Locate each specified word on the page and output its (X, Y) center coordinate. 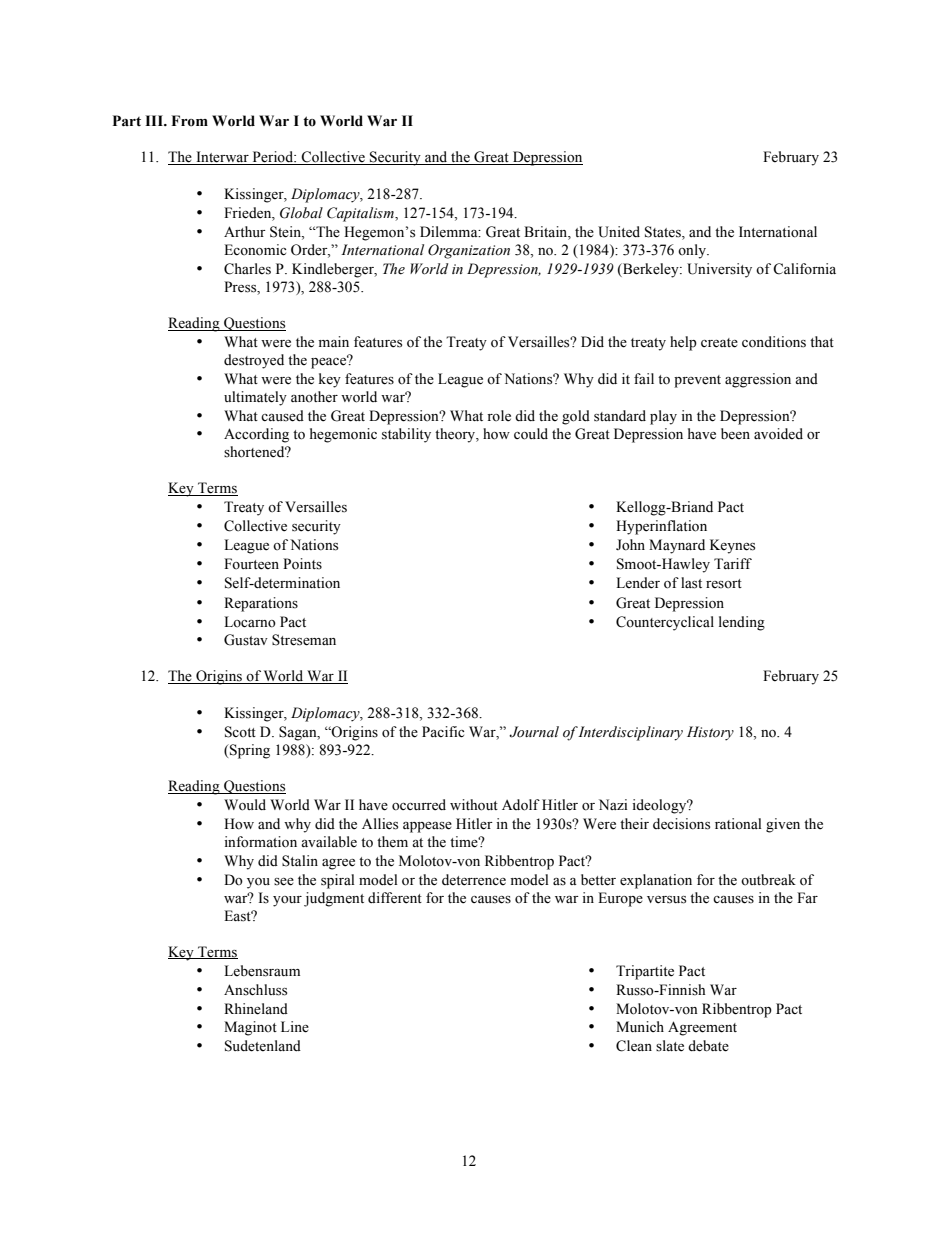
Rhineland (256, 1009)
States (664, 233)
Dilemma (450, 232)
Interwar (222, 158)
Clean (634, 1046)
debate (708, 1046)
